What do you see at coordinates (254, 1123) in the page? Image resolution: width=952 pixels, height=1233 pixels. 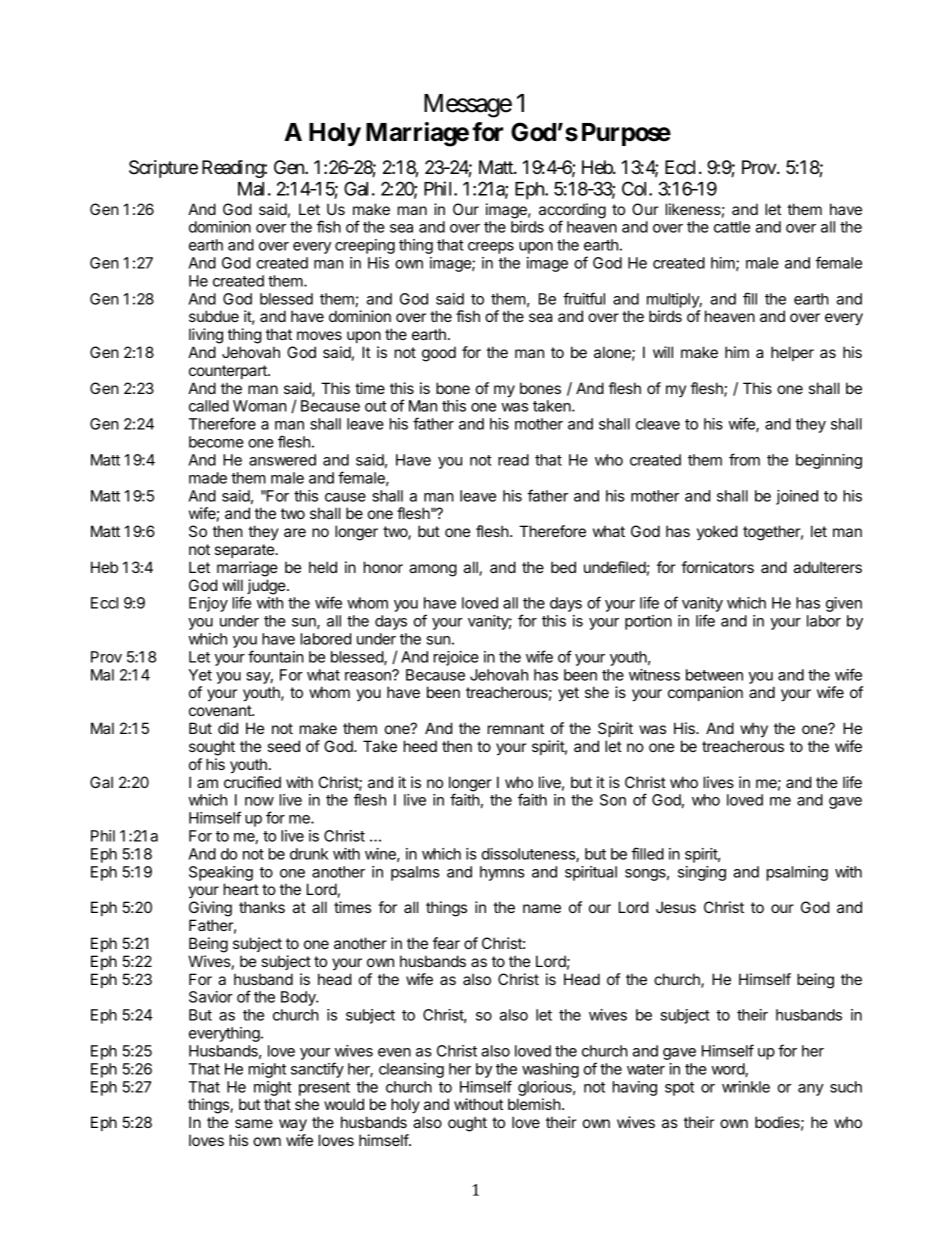 I see `same` at bounding box center [254, 1123].
